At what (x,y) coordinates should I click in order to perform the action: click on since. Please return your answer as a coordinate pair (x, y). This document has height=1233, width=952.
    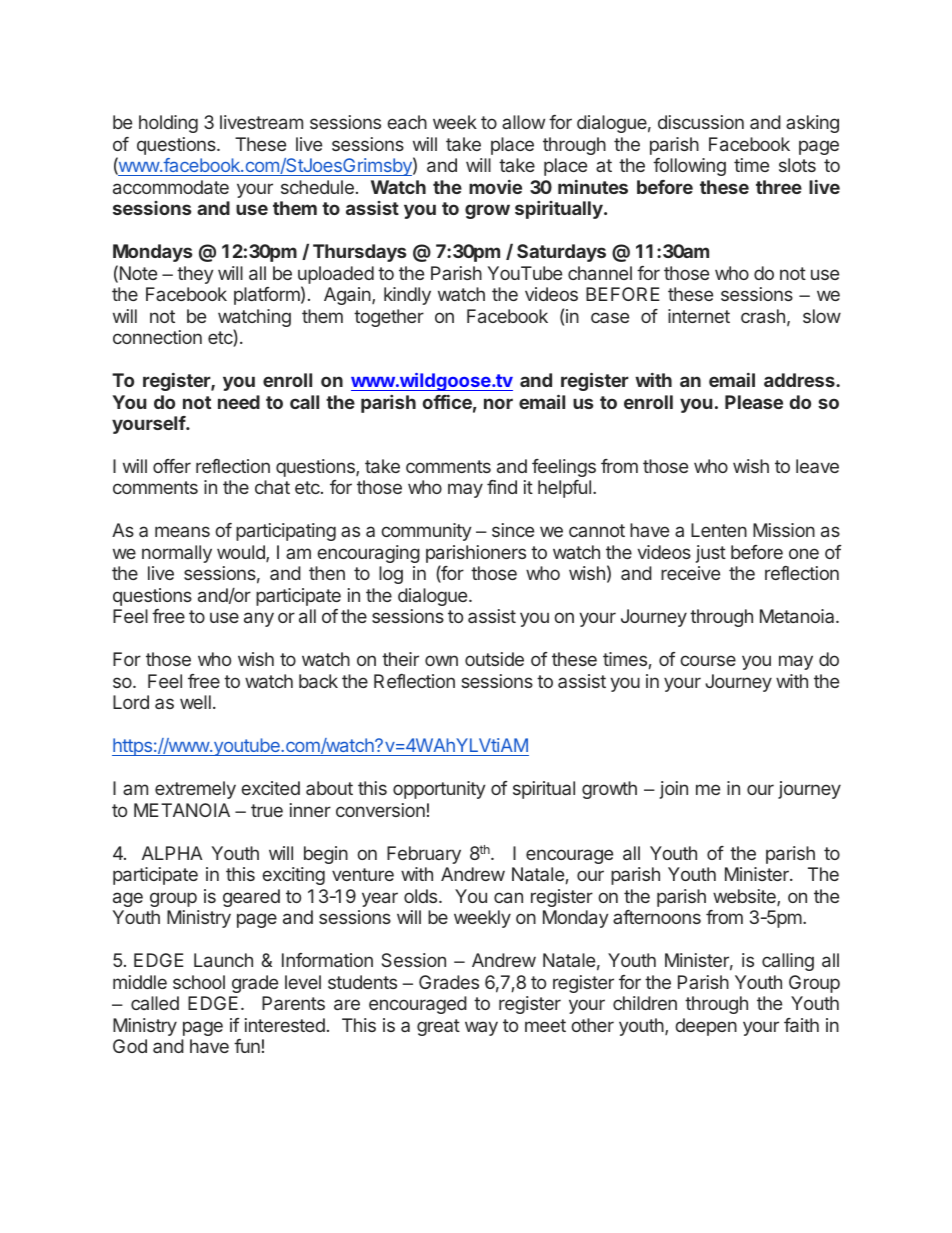
    Looking at the image, I should click on (513, 530).
